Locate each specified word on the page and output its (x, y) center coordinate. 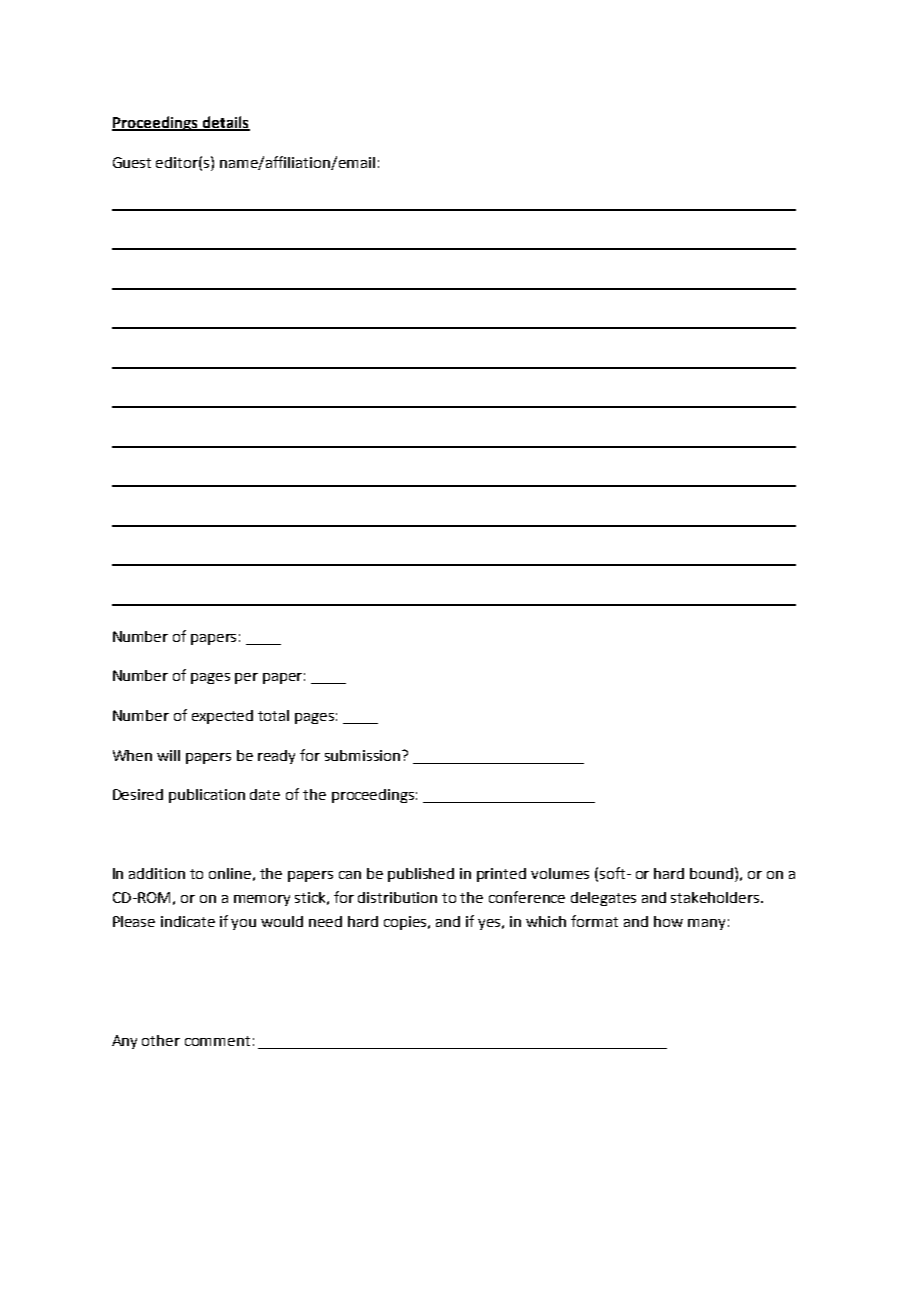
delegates (603, 899)
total (273, 715)
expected (222, 717)
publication (207, 796)
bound (711, 873)
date (265, 794)
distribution (397, 897)
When (132, 755)
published (421, 875)
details (225, 123)
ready (276, 757)
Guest (132, 162)
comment (217, 1041)
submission (364, 755)
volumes (560, 873)
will (168, 755)
